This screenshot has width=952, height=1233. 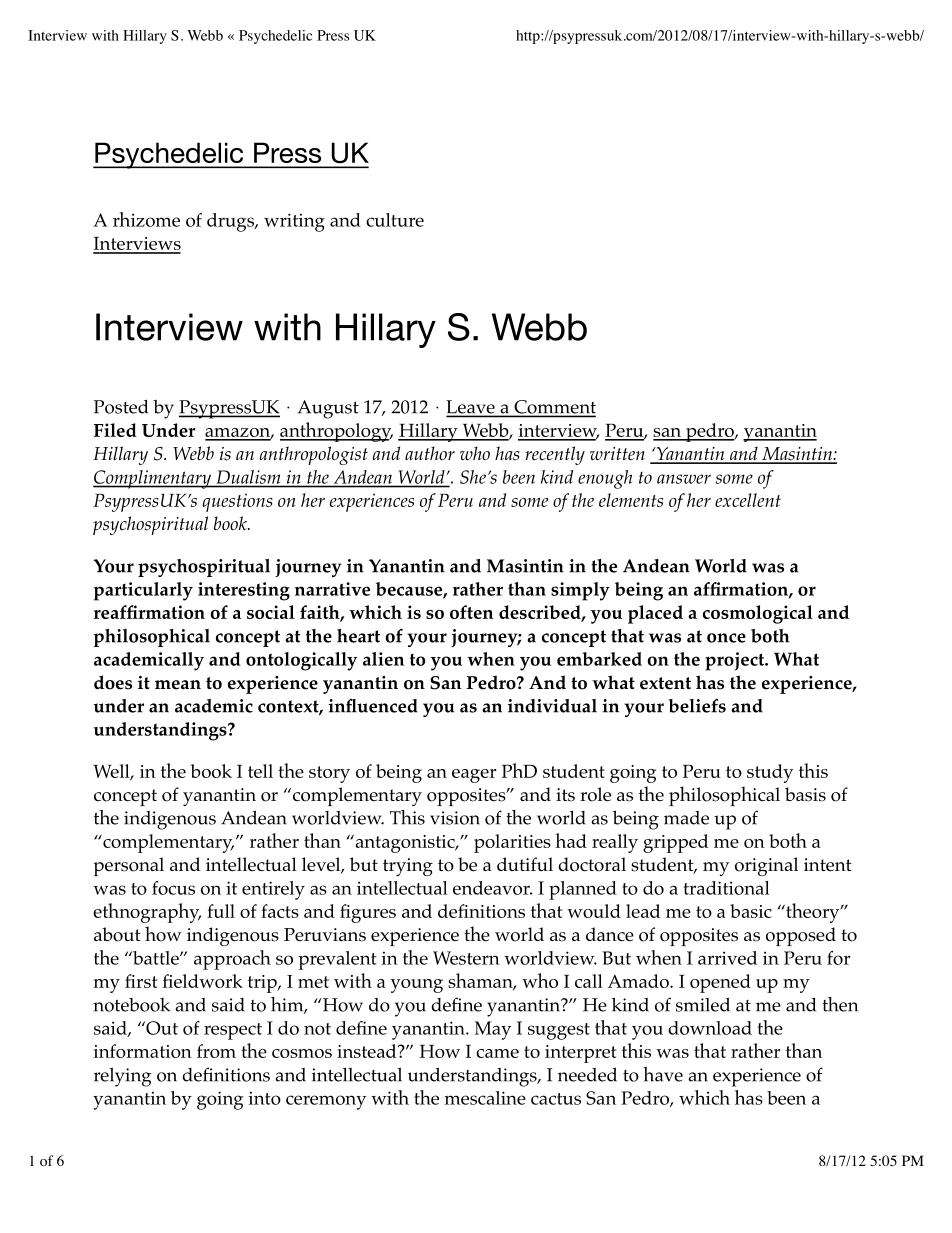 I want to click on drugs, so click(x=231, y=222).
